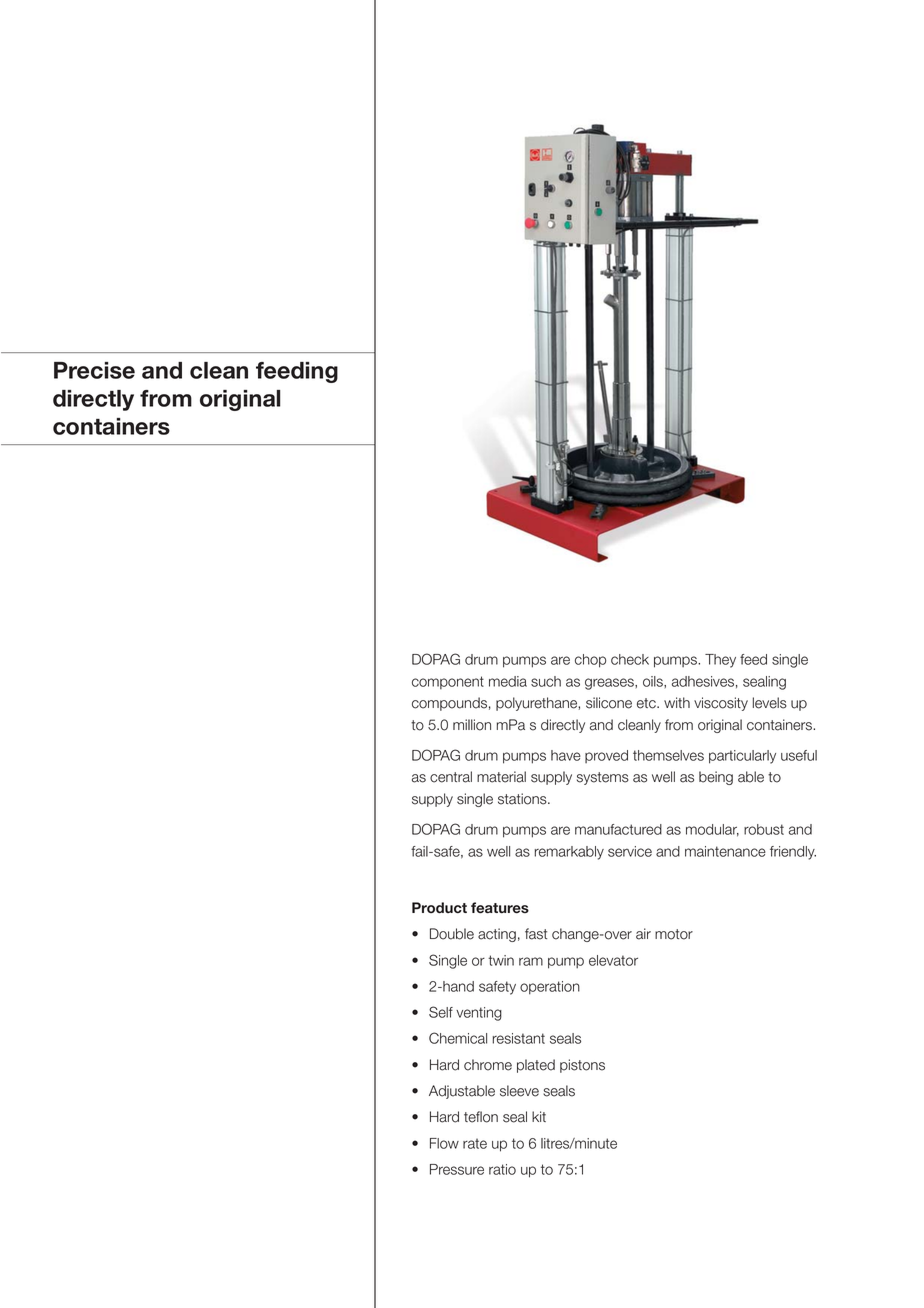 Image resolution: width=924 pixels, height=1308 pixels. What do you see at coordinates (439, 908) in the image?
I see `Product` at bounding box center [439, 908].
